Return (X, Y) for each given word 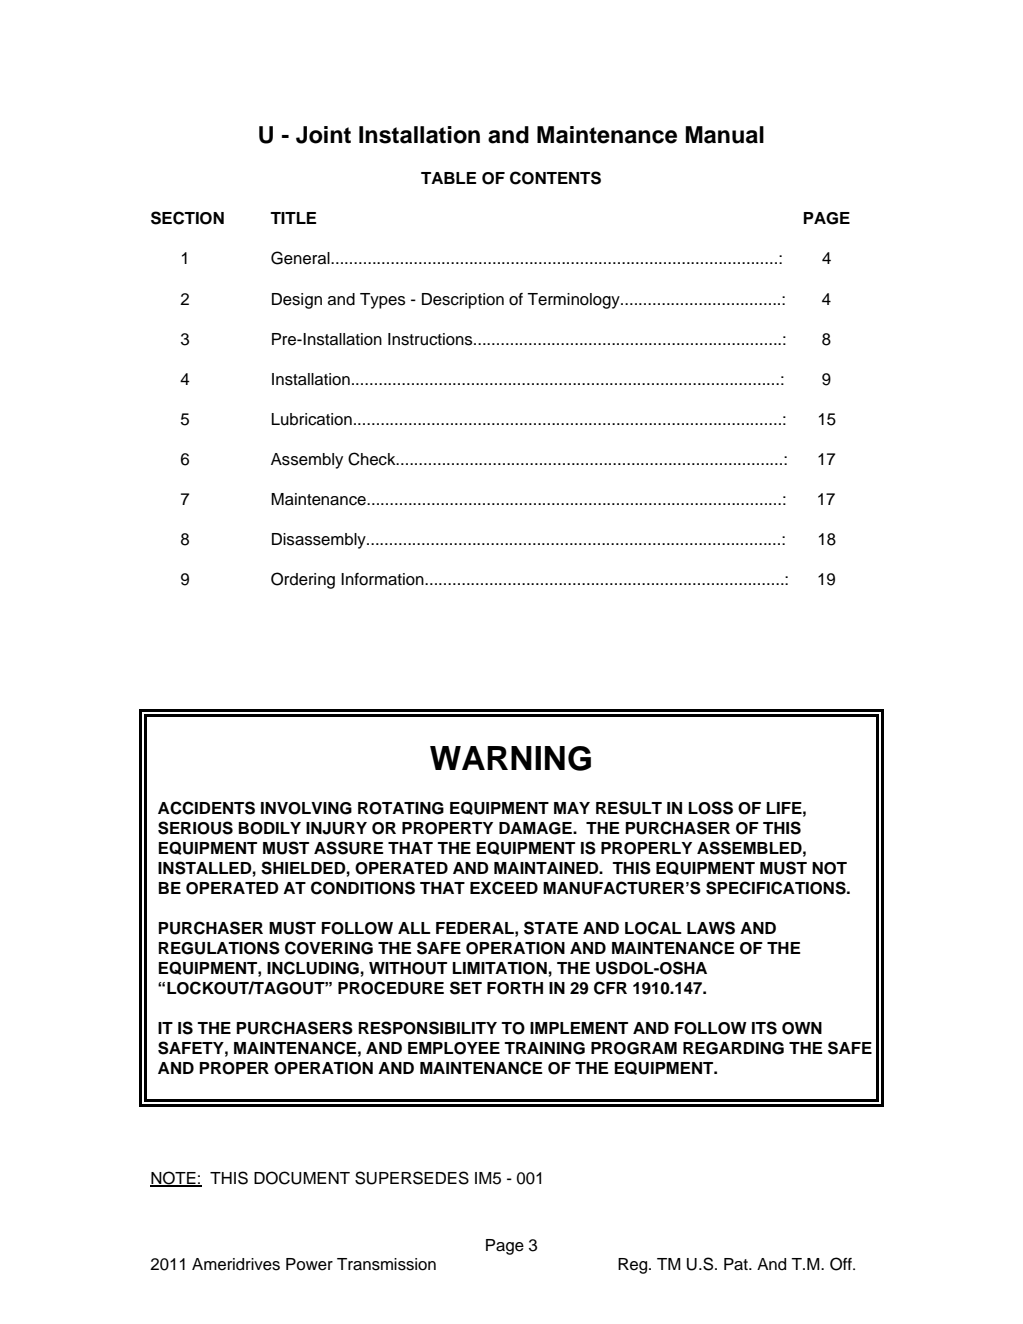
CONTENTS (555, 178)
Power (309, 1264)
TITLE (293, 218)
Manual (725, 135)
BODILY (270, 828)
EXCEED (504, 888)
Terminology (574, 301)
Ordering (303, 580)
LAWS (711, 928)
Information (383, 579)
